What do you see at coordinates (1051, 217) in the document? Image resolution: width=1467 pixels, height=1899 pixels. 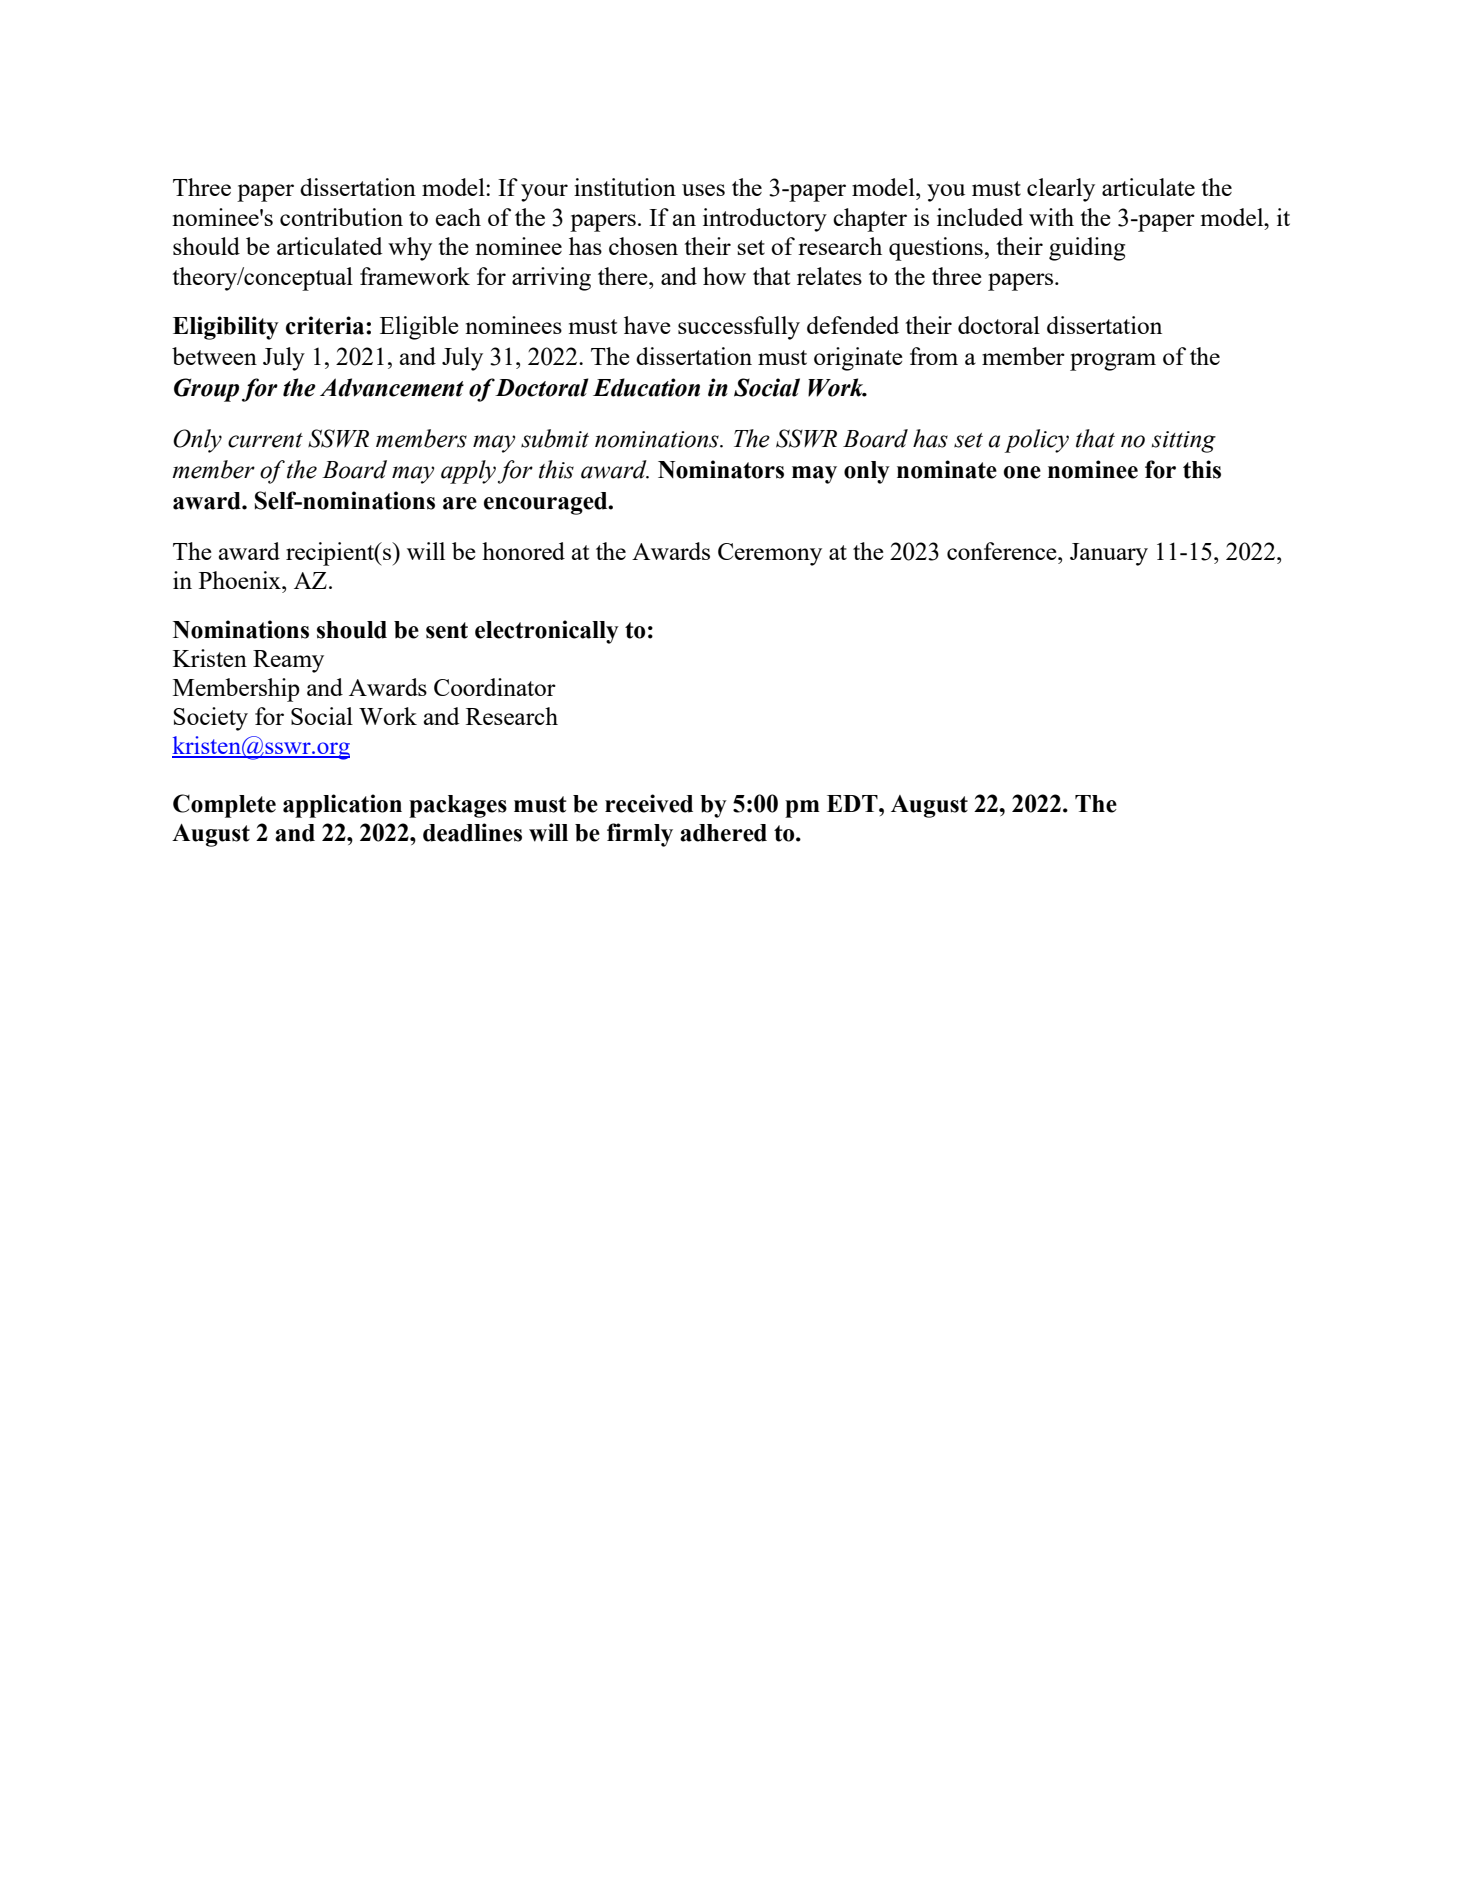 I see `with` at bounding box center [1051, 217].
